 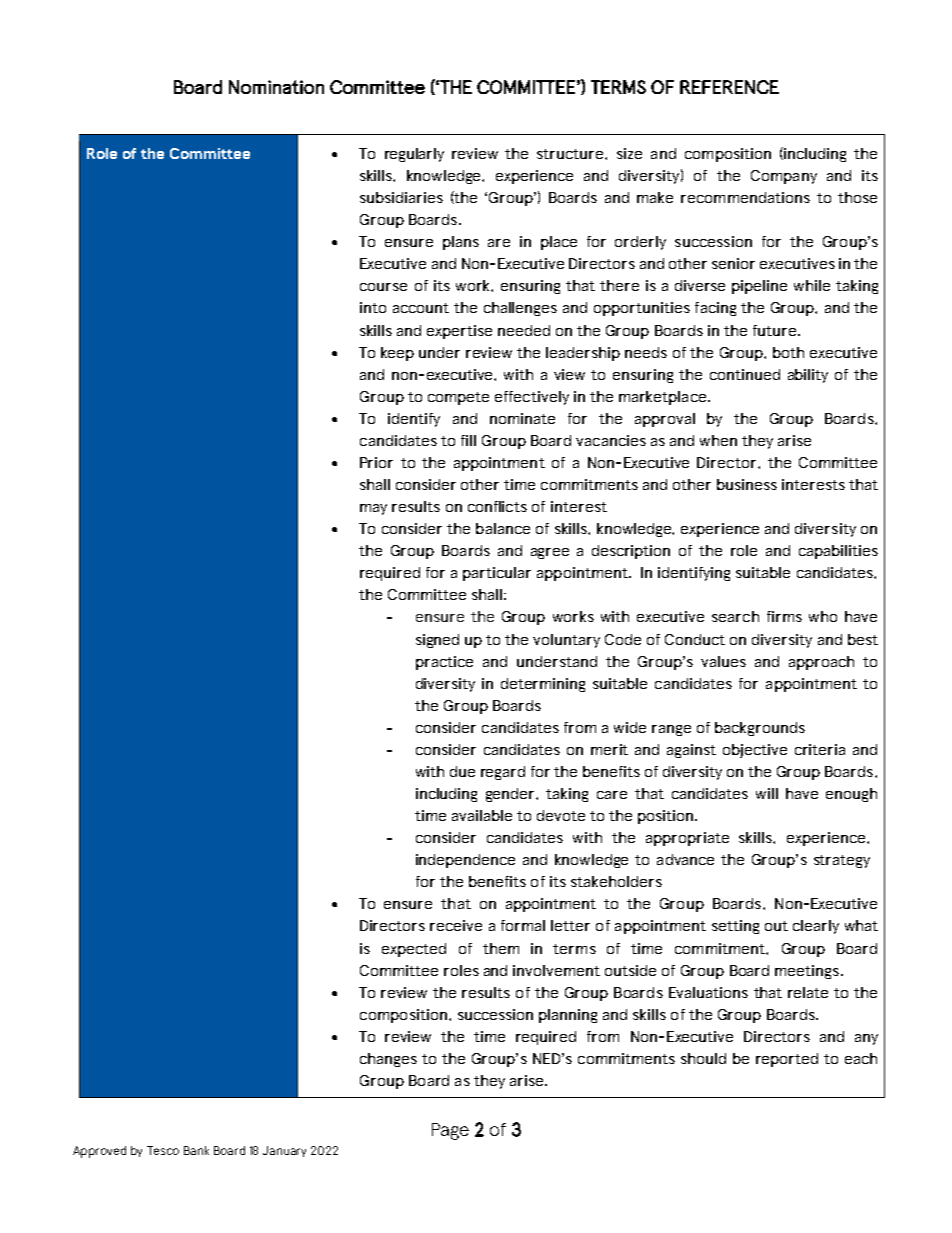 I want to click on regard, so click(x=503, y=773).
